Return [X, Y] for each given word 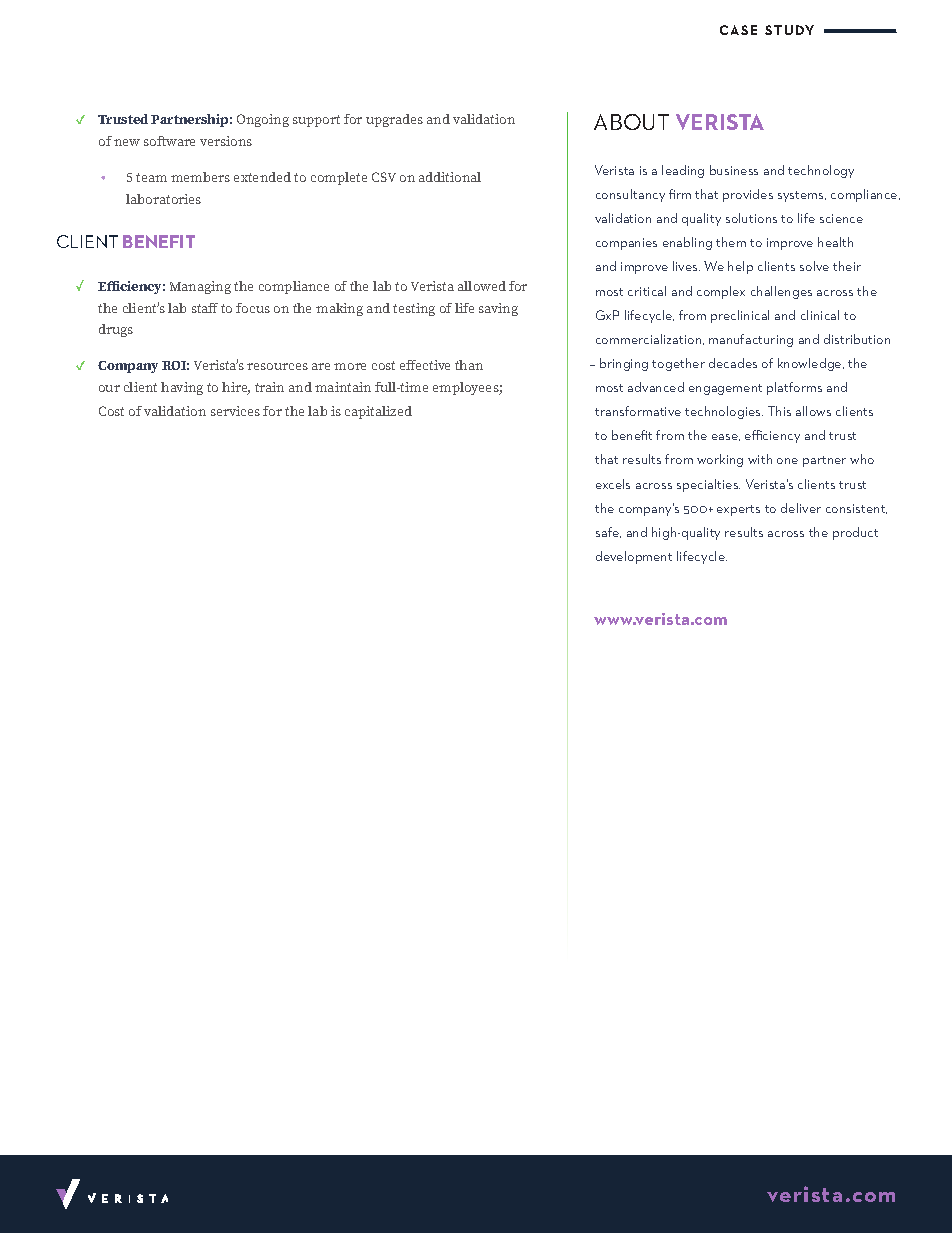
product [855, 533]
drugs [116, 330]
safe [608, 532]
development [634, 557]
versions [226, 141]
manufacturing [751, 340]
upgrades [394, 120]
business [734, 170]
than [469, 365]
